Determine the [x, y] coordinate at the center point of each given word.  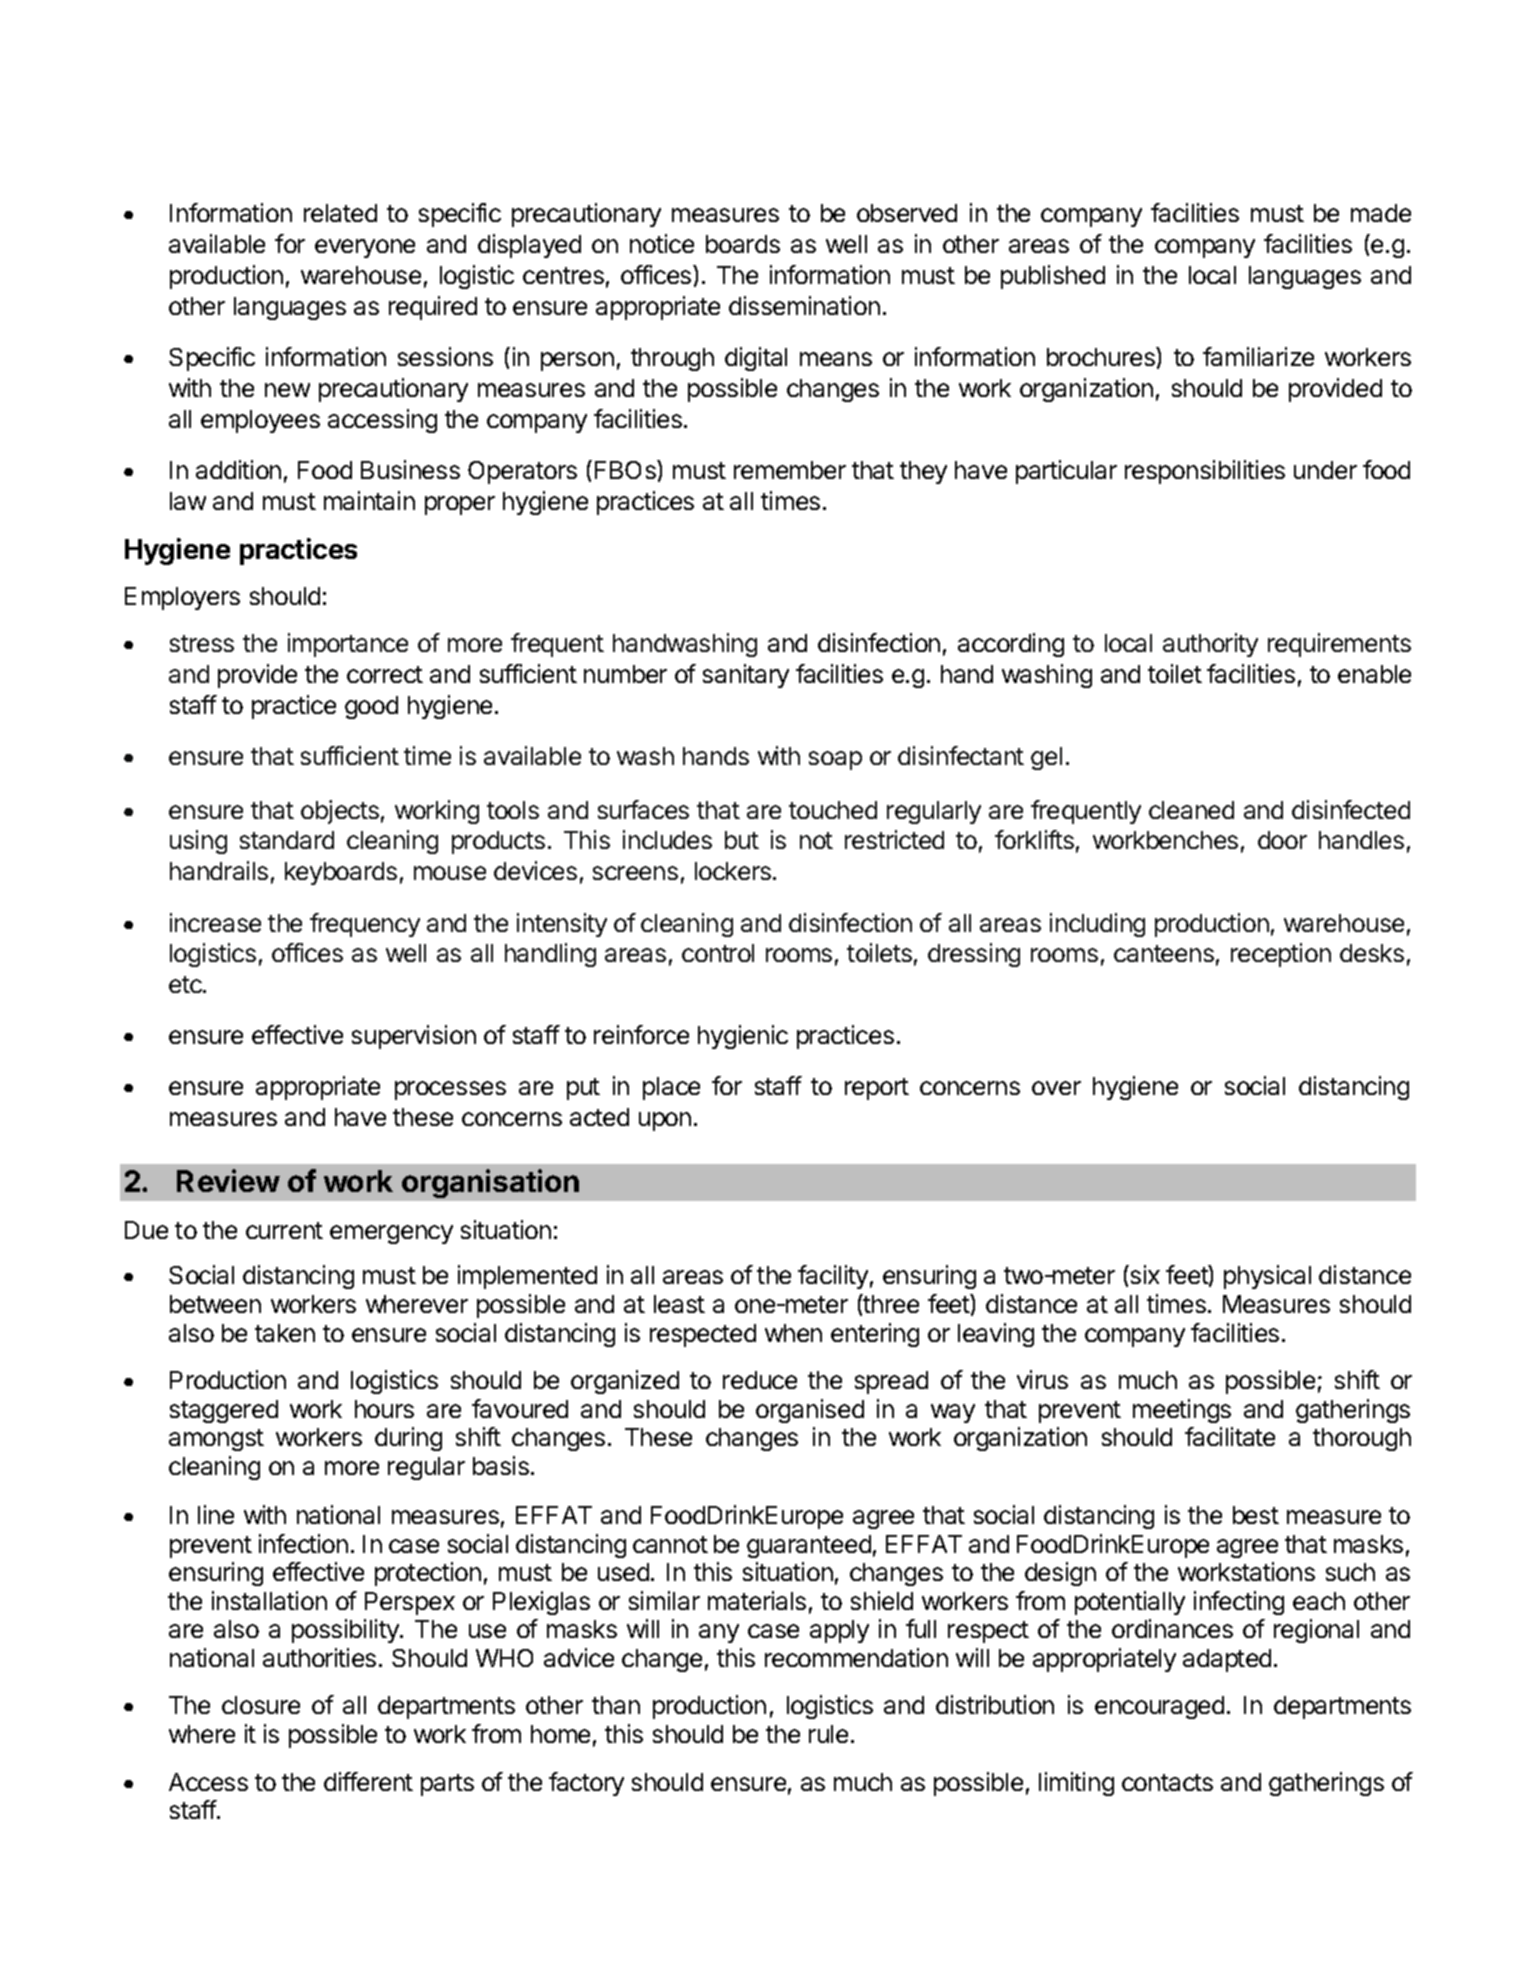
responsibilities [1205, 472]
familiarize [1258, 356]
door [1282, 840]
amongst [216, 1440]
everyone [365, 248]
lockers [733, 871]
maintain [369, 500]
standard [287, 840]
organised [810, 1411]
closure [261, 1705]
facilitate [1230, 1436]
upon [665, 1121]
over [1056, 1088]
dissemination [804, 305]
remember [790, 470]
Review [228, 1180]
